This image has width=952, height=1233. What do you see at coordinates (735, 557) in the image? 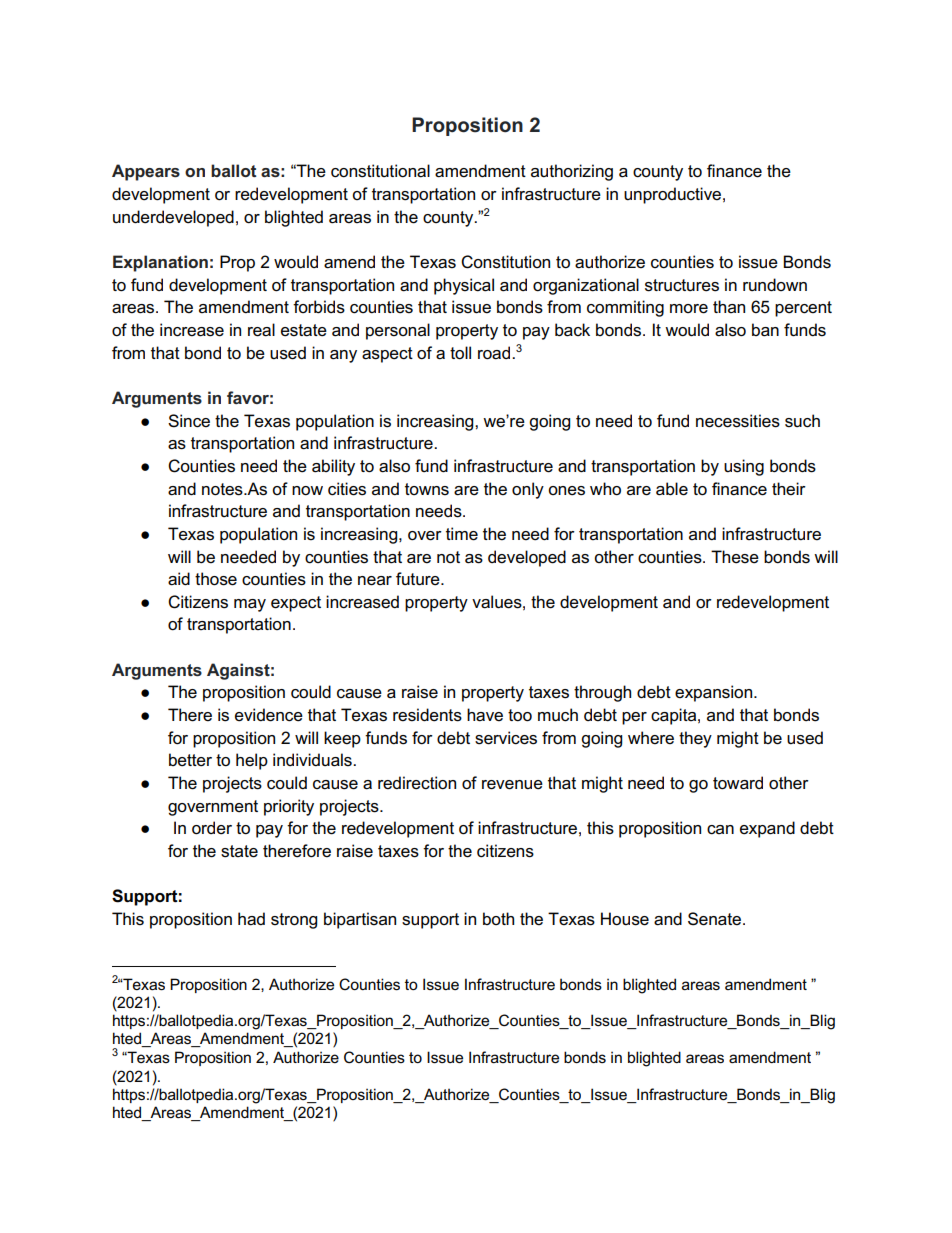
I see `These` at bounding box center [735, 557].
